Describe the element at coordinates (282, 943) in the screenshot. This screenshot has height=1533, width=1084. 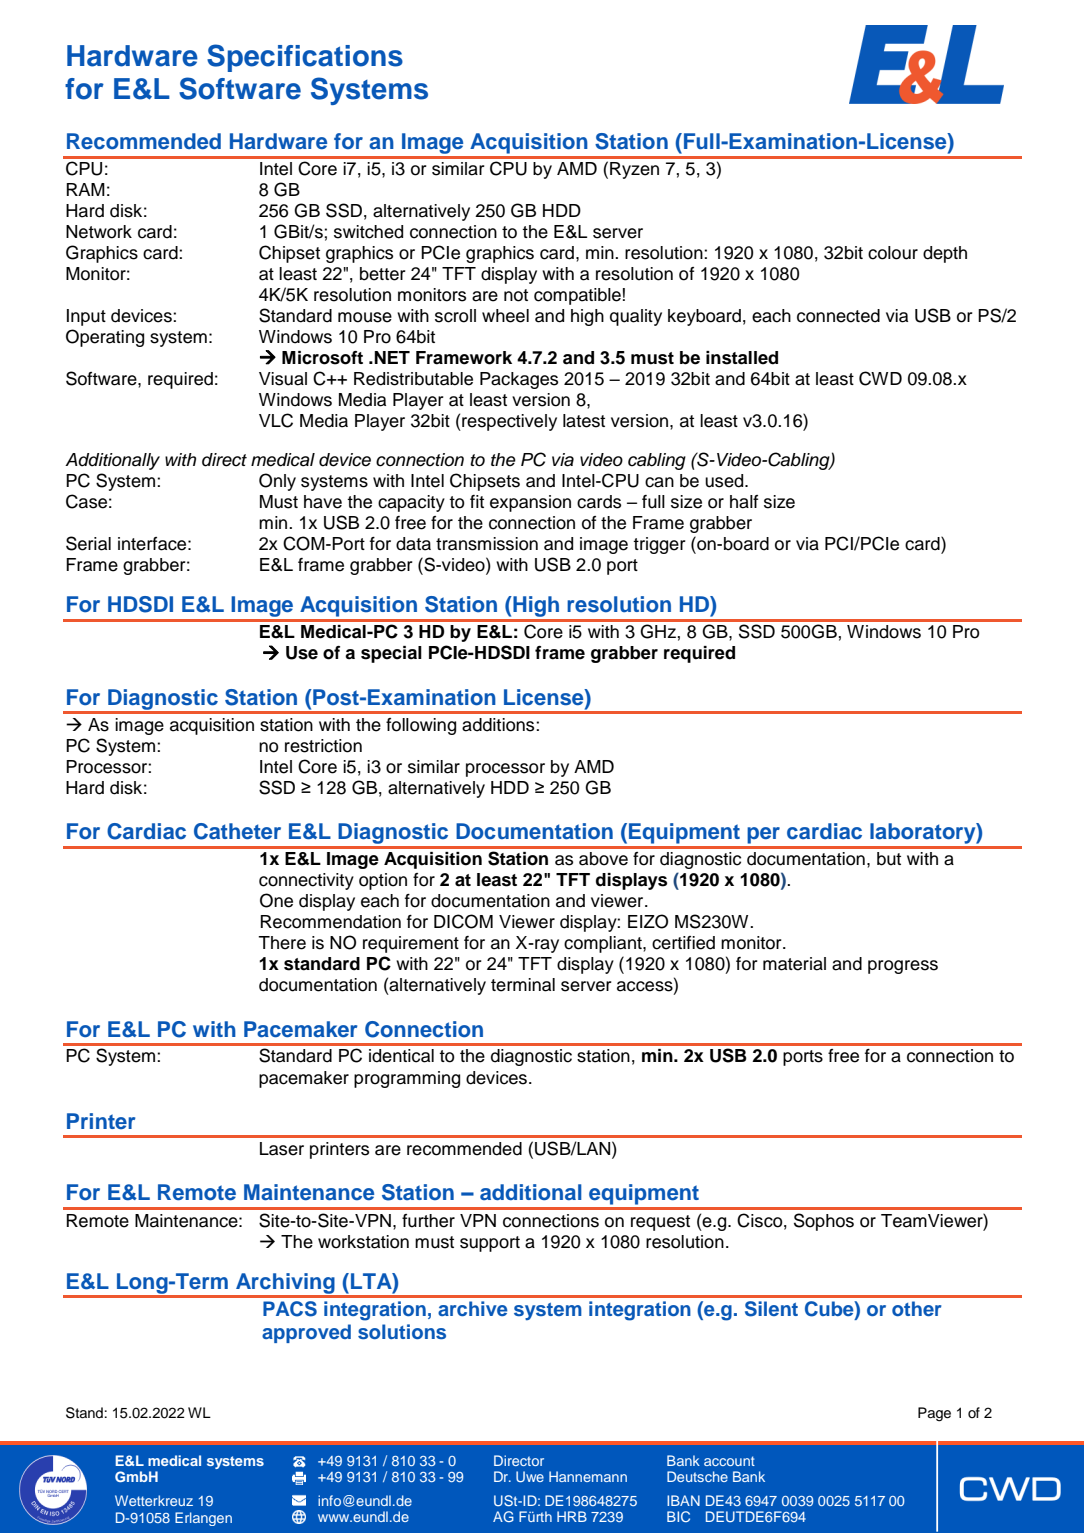
I see `There` at that location.
